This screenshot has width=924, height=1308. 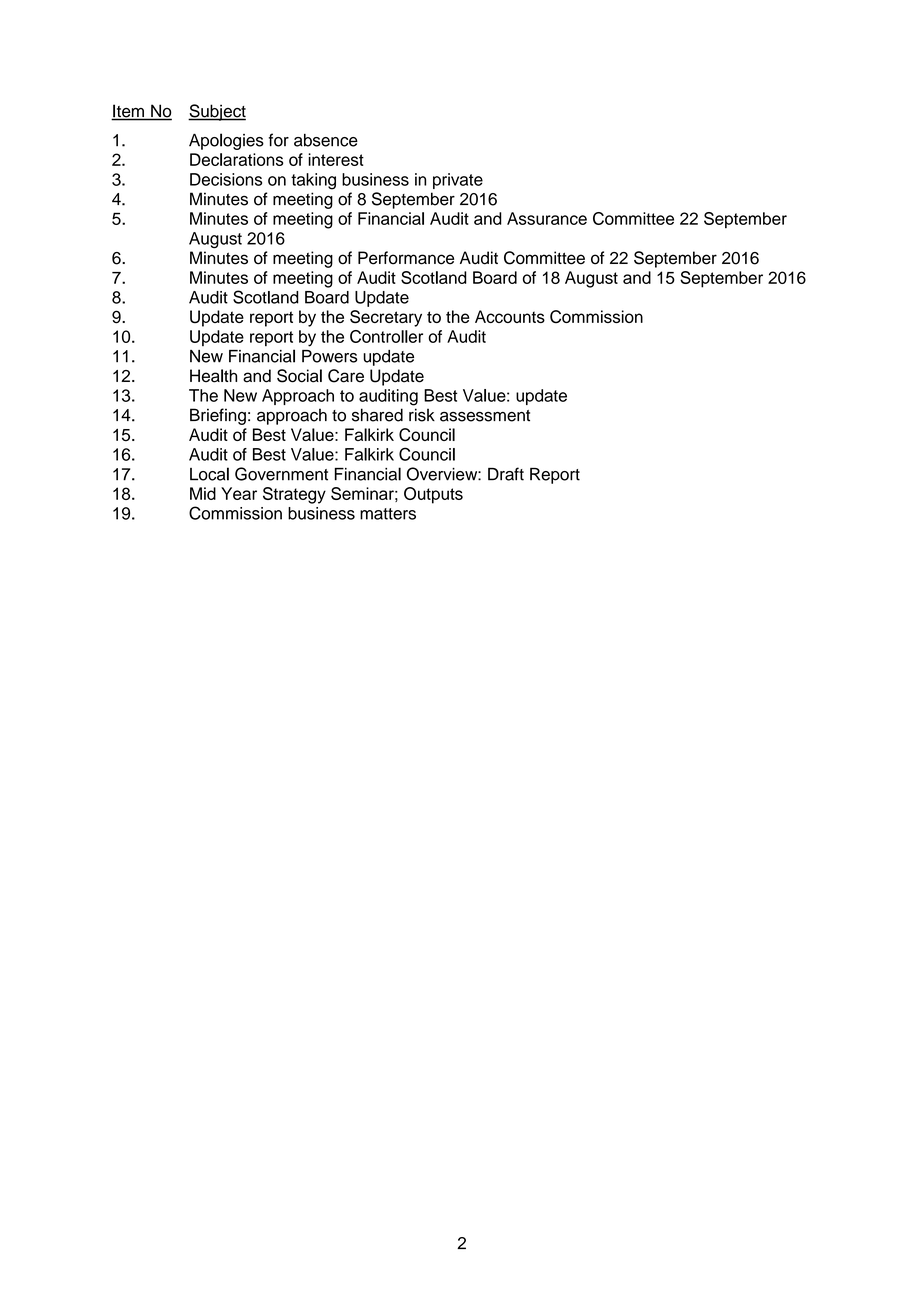 I want to click on Performance, so click(x=406, y=258).
